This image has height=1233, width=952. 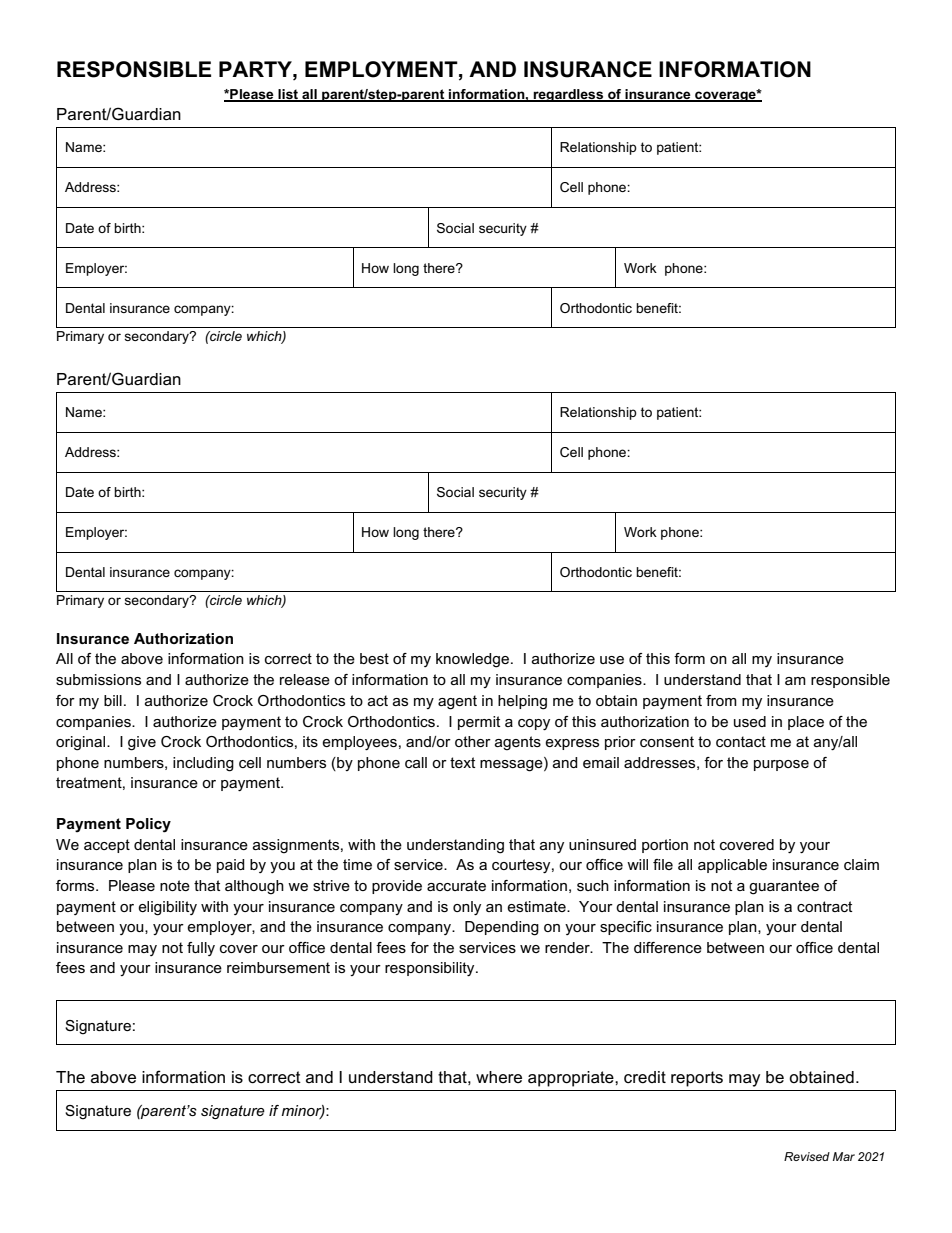 I want to click on including, so click(x=203, y=764).
